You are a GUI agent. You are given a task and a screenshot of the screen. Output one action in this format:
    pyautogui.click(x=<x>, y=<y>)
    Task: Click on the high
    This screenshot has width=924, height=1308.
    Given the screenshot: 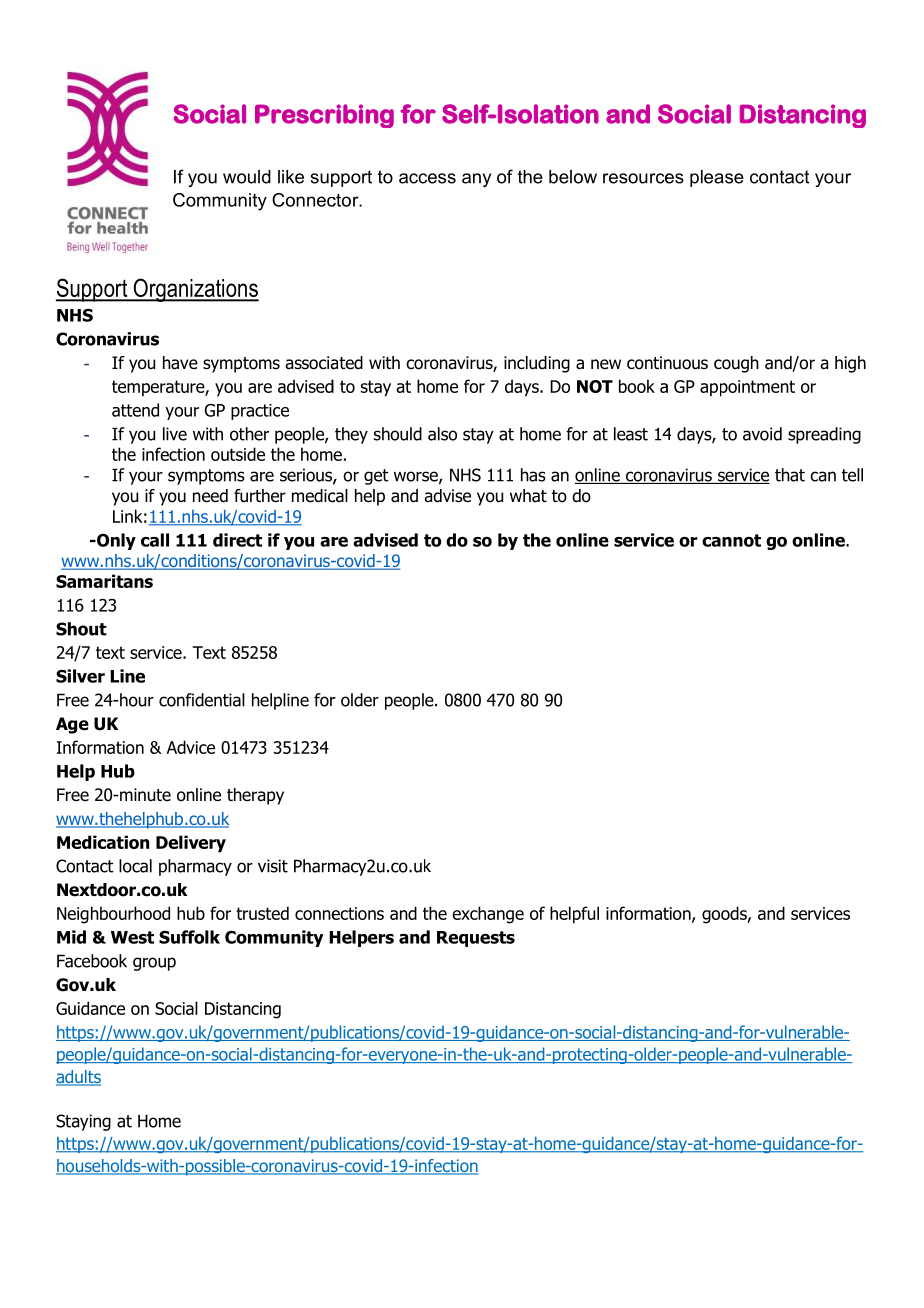 What is the action you would take?
    pyautogui.click(x=850, y=364)
